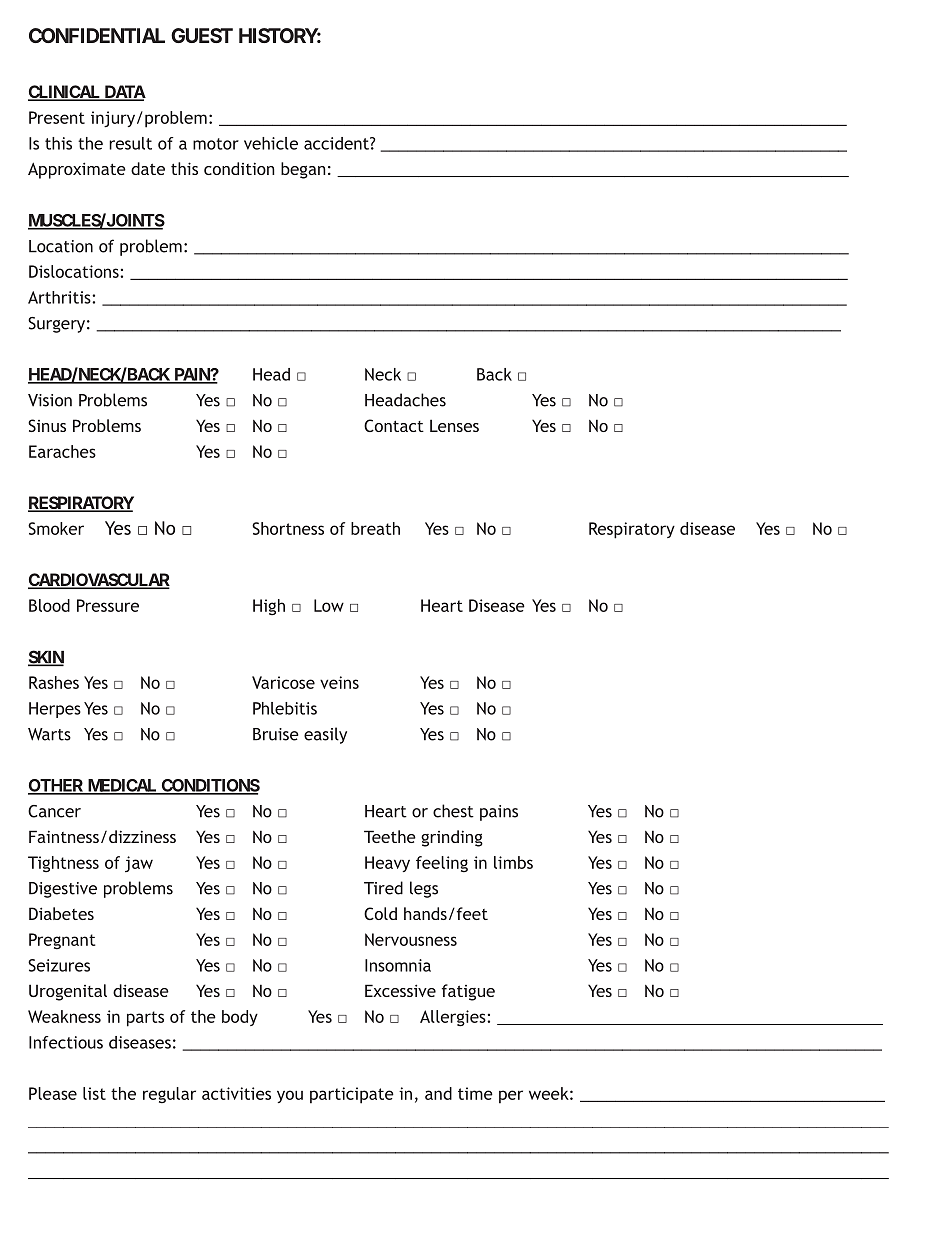  Describe the element at coordinates (454, 425) in the image. I see `Lenses` at that location.
